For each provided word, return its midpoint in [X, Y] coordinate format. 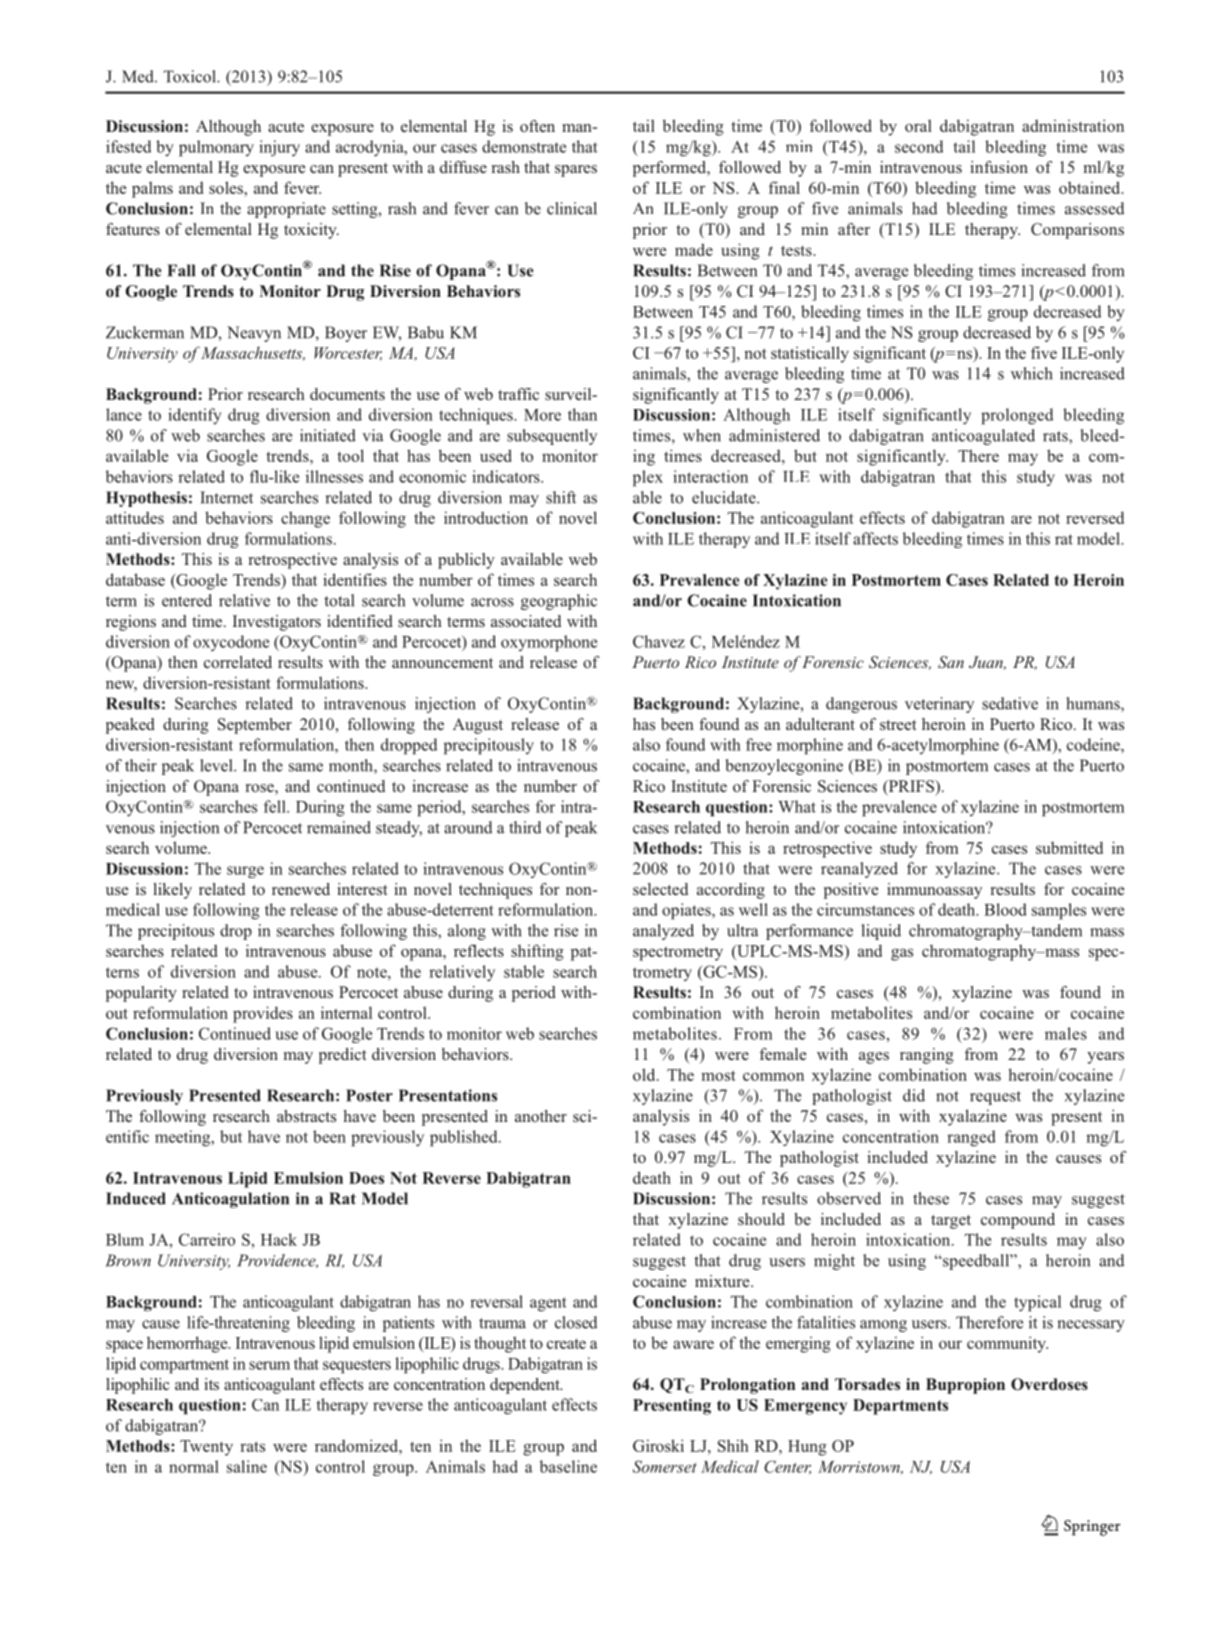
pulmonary [216, 148]
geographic [559, 602]
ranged [971, 1138]
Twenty [206, 1448]
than [582, 414]
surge [245, 872]
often [537, 126]
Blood [1005, 909]
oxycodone [231, 643]
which [1032, 373]
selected [660, 889]
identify [195, 416]
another [541, 1116]
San [951, 662]
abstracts [306, 1116]
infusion [999, 167]
